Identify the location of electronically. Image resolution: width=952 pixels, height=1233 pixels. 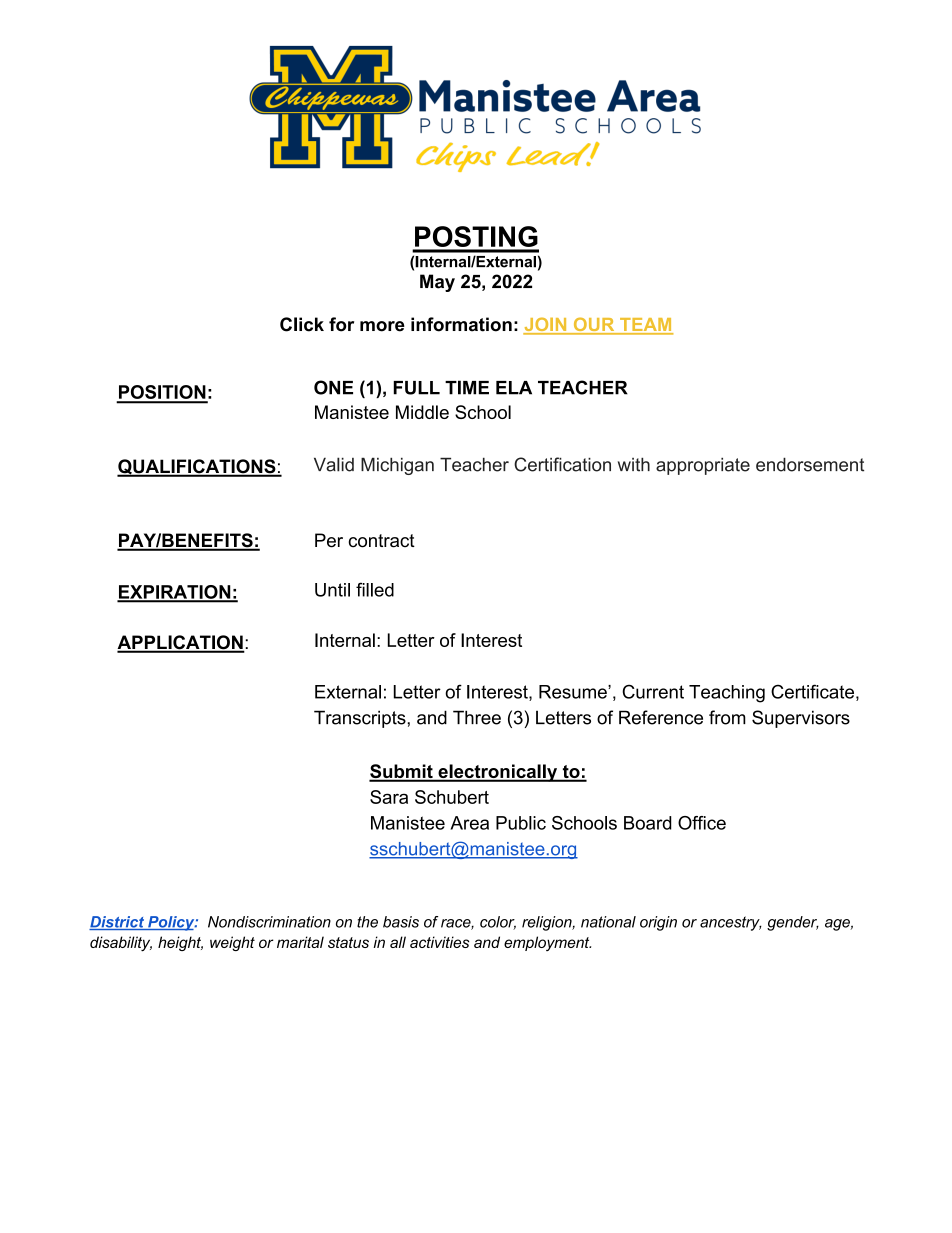
(498, 773).
